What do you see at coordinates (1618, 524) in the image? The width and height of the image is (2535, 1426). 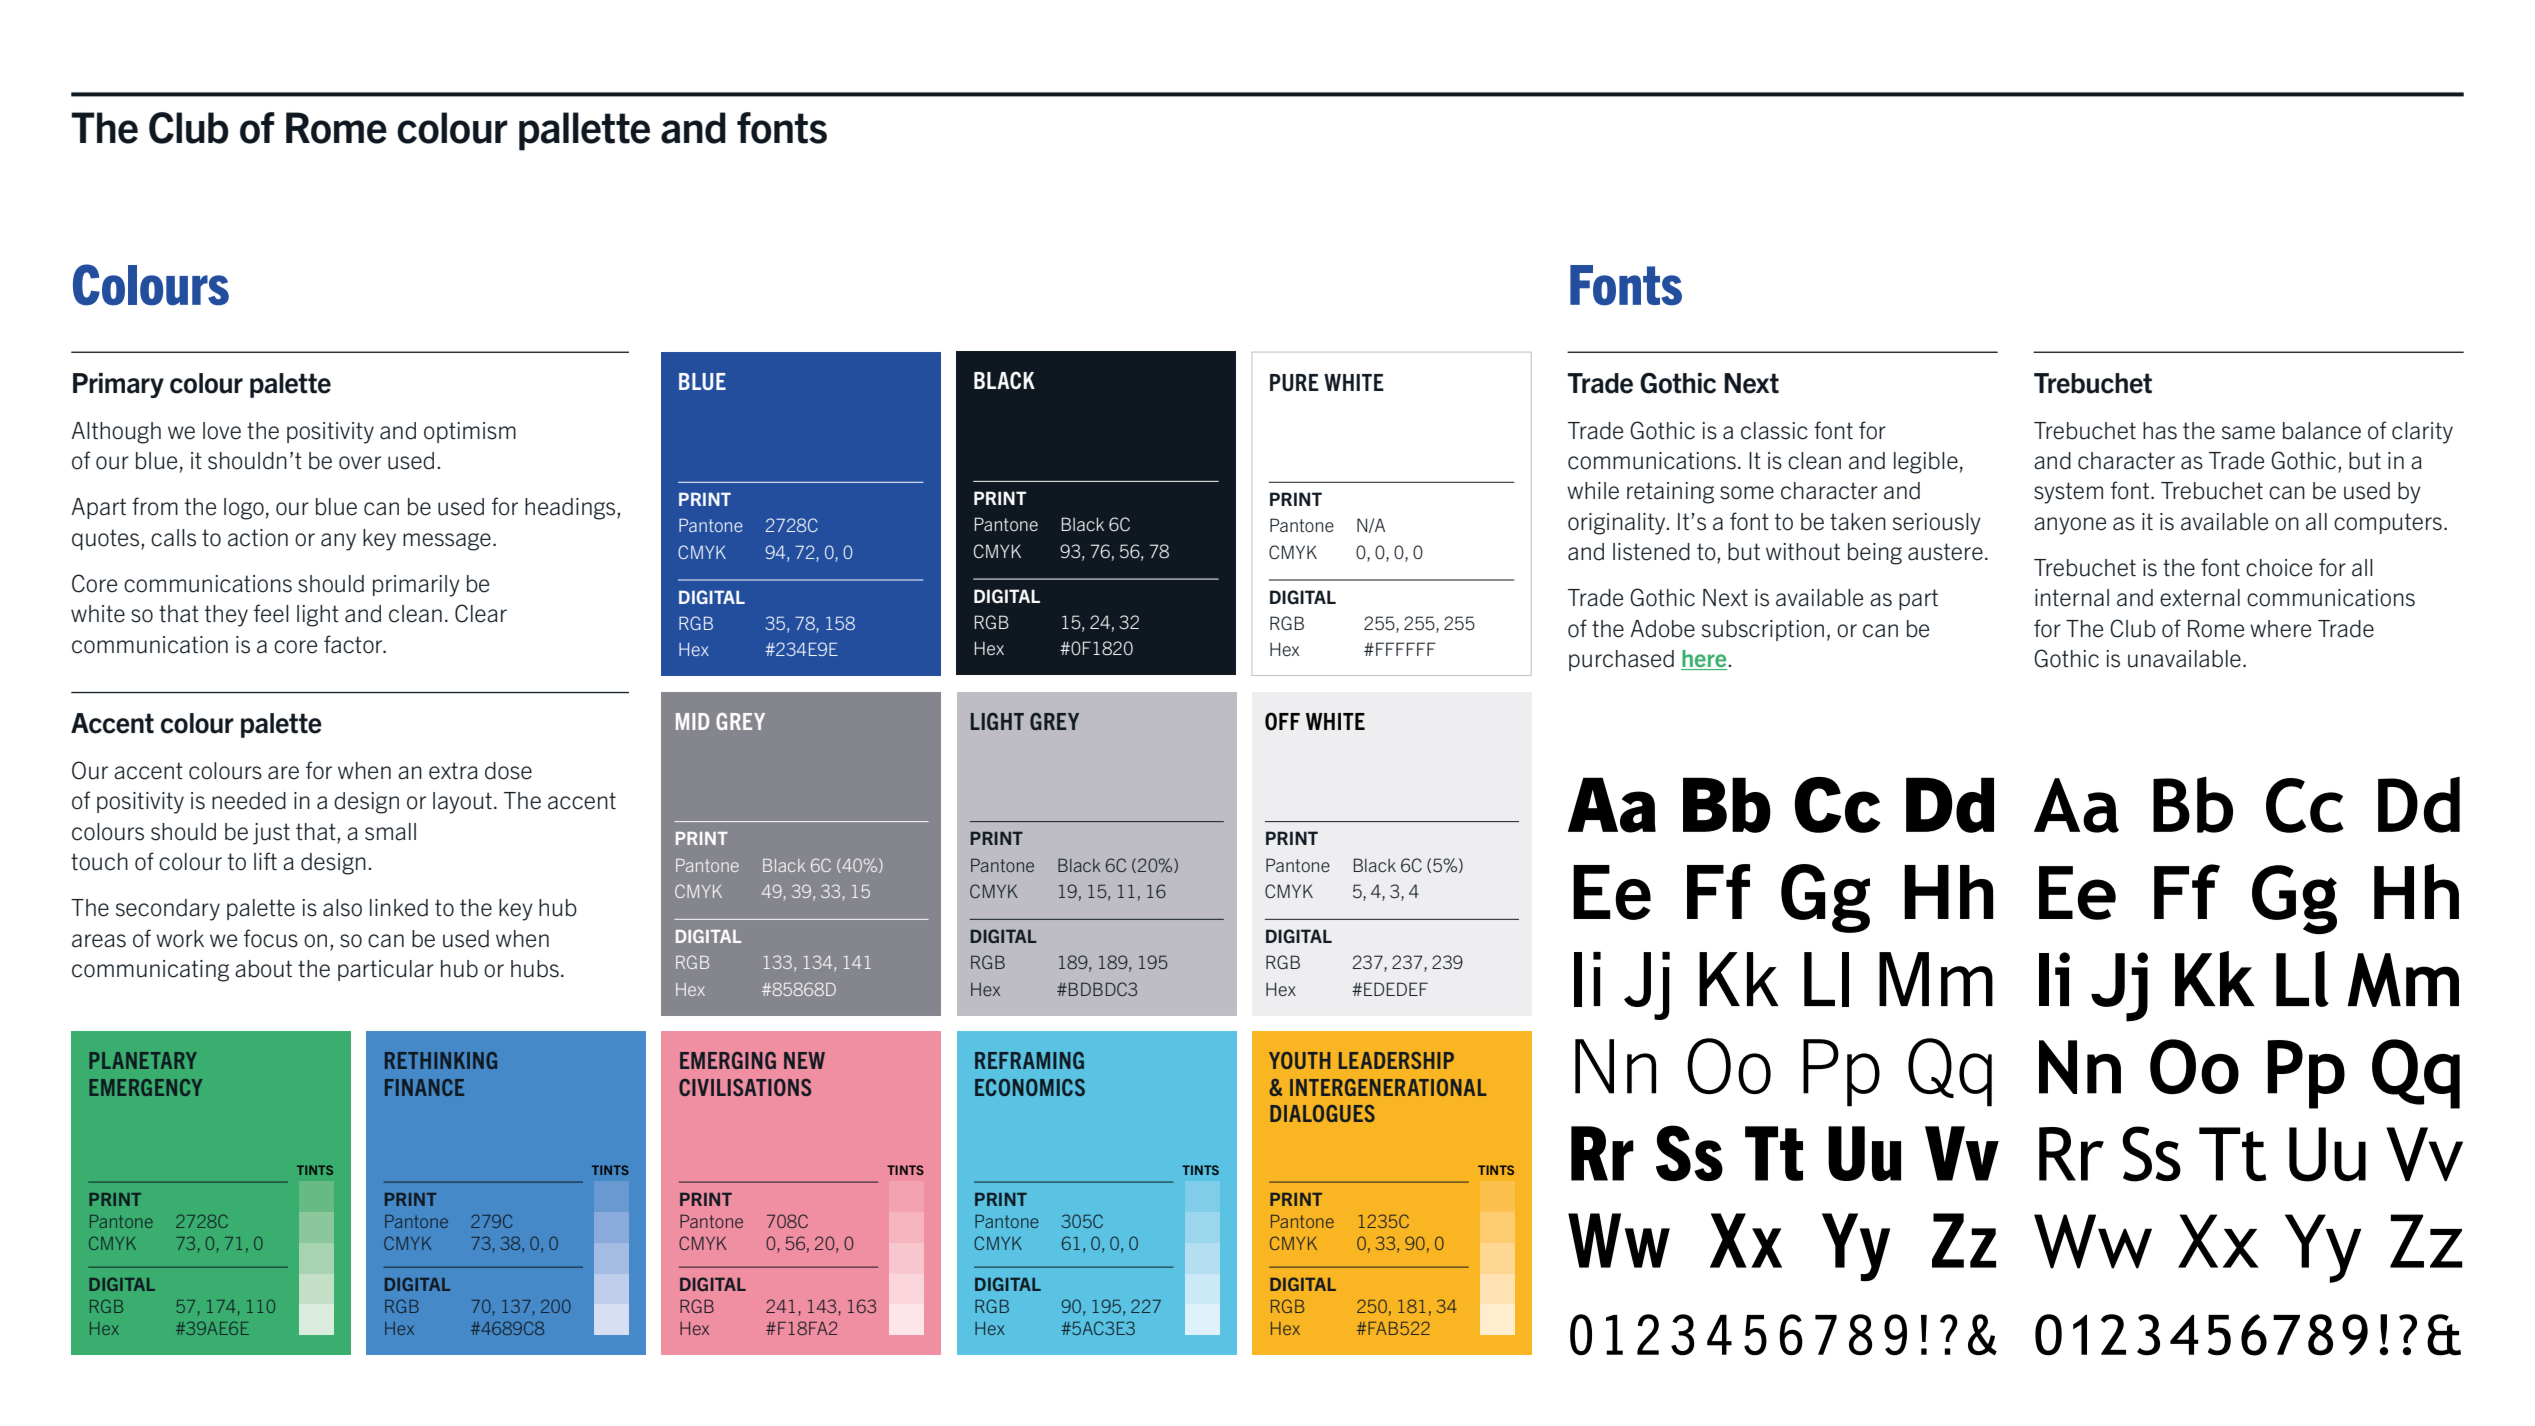 I see `originality` at bounding box center [1618, 524].
